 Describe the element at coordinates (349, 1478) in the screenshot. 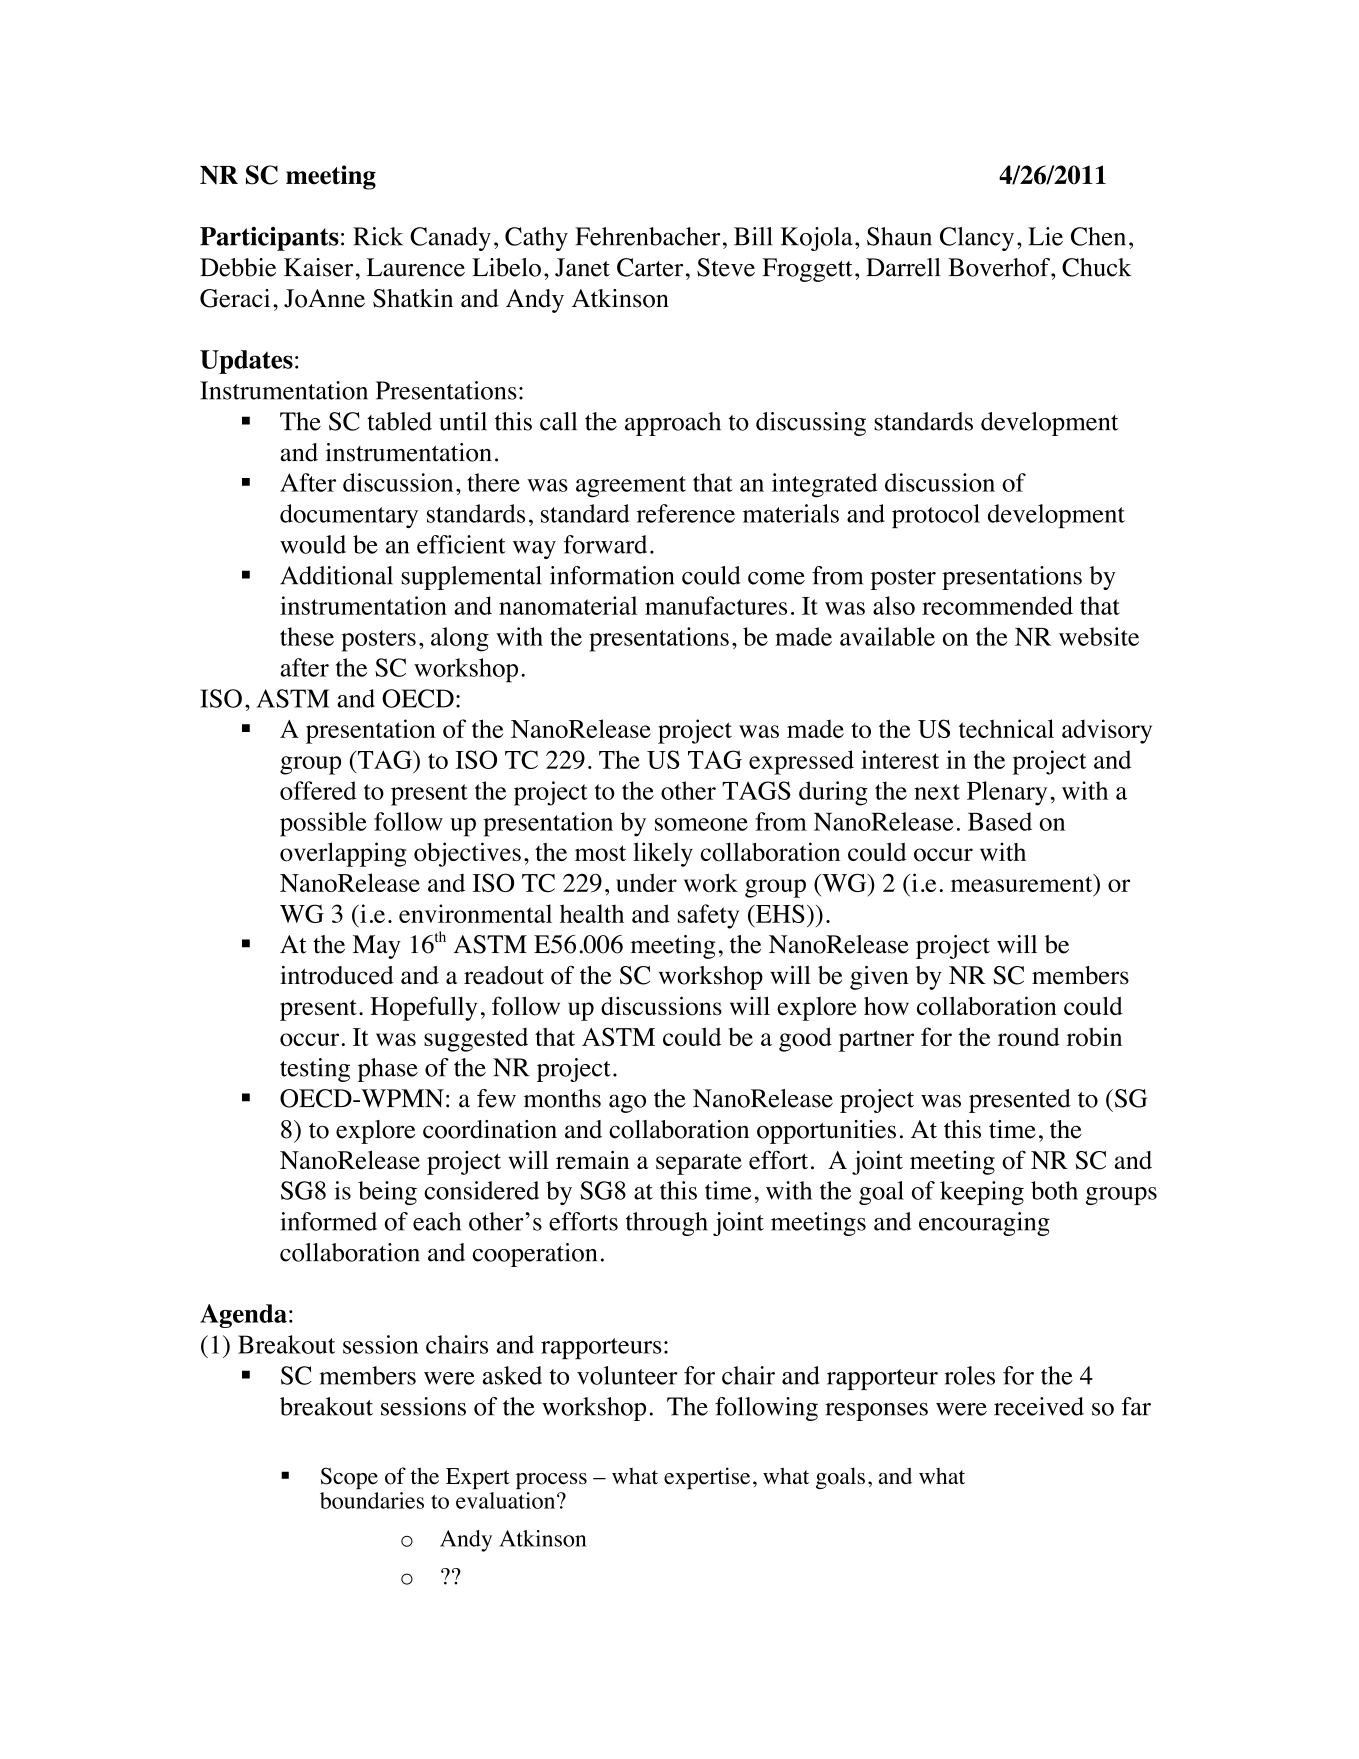

I see `Scope` at that location.
